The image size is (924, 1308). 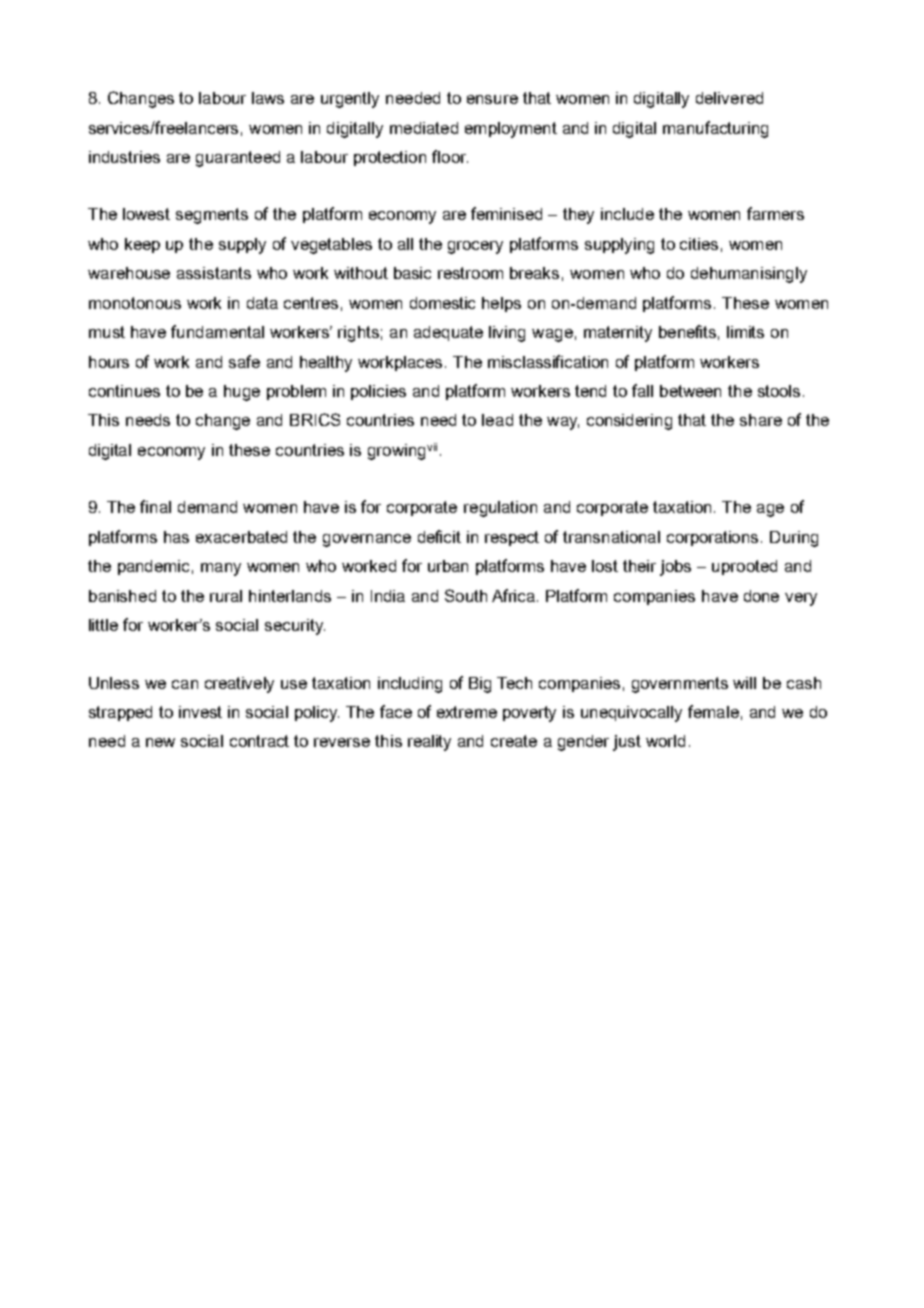 I want to click on has, so click(x=176, y=537).
